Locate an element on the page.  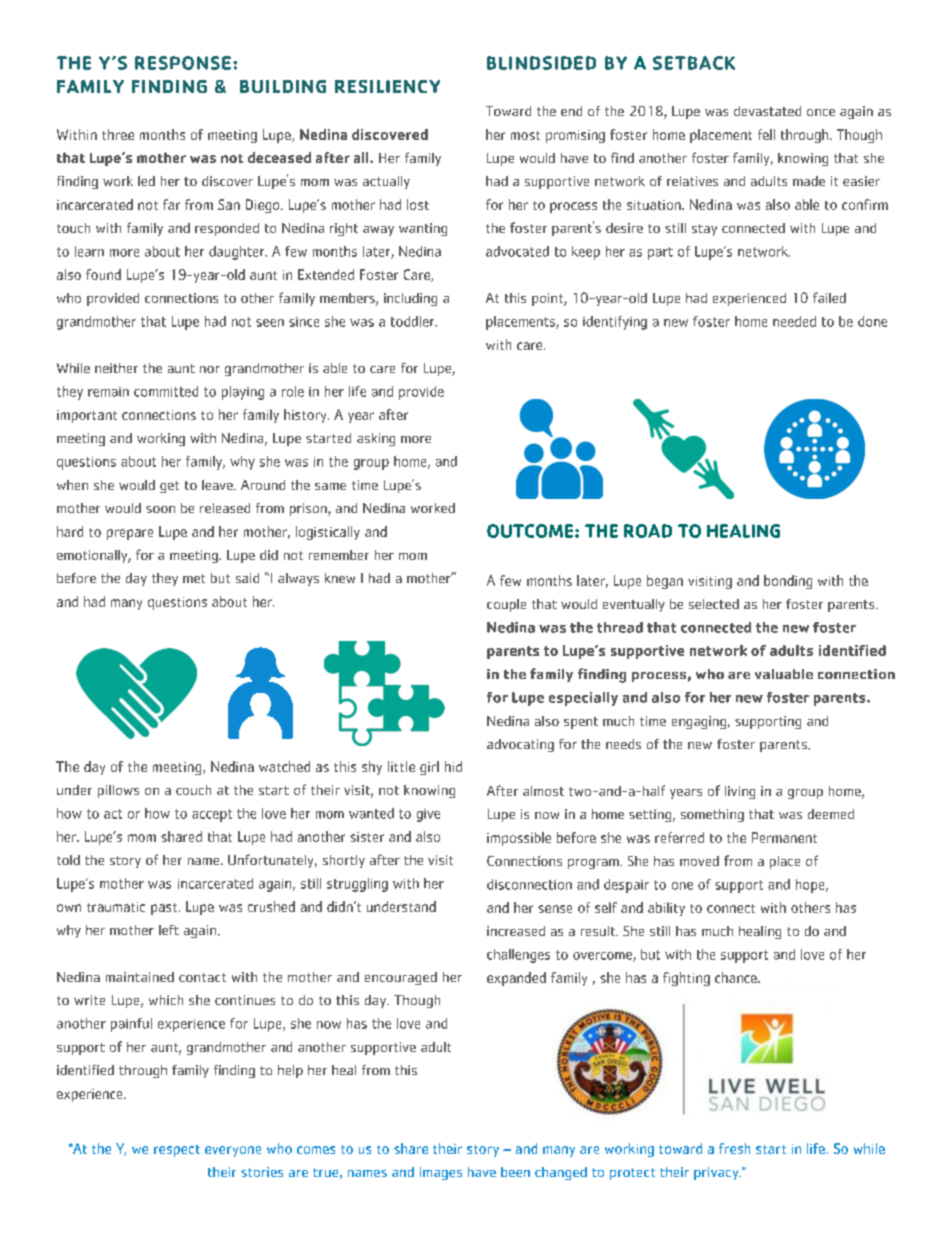
hid is located at coordinates (453, 766).
